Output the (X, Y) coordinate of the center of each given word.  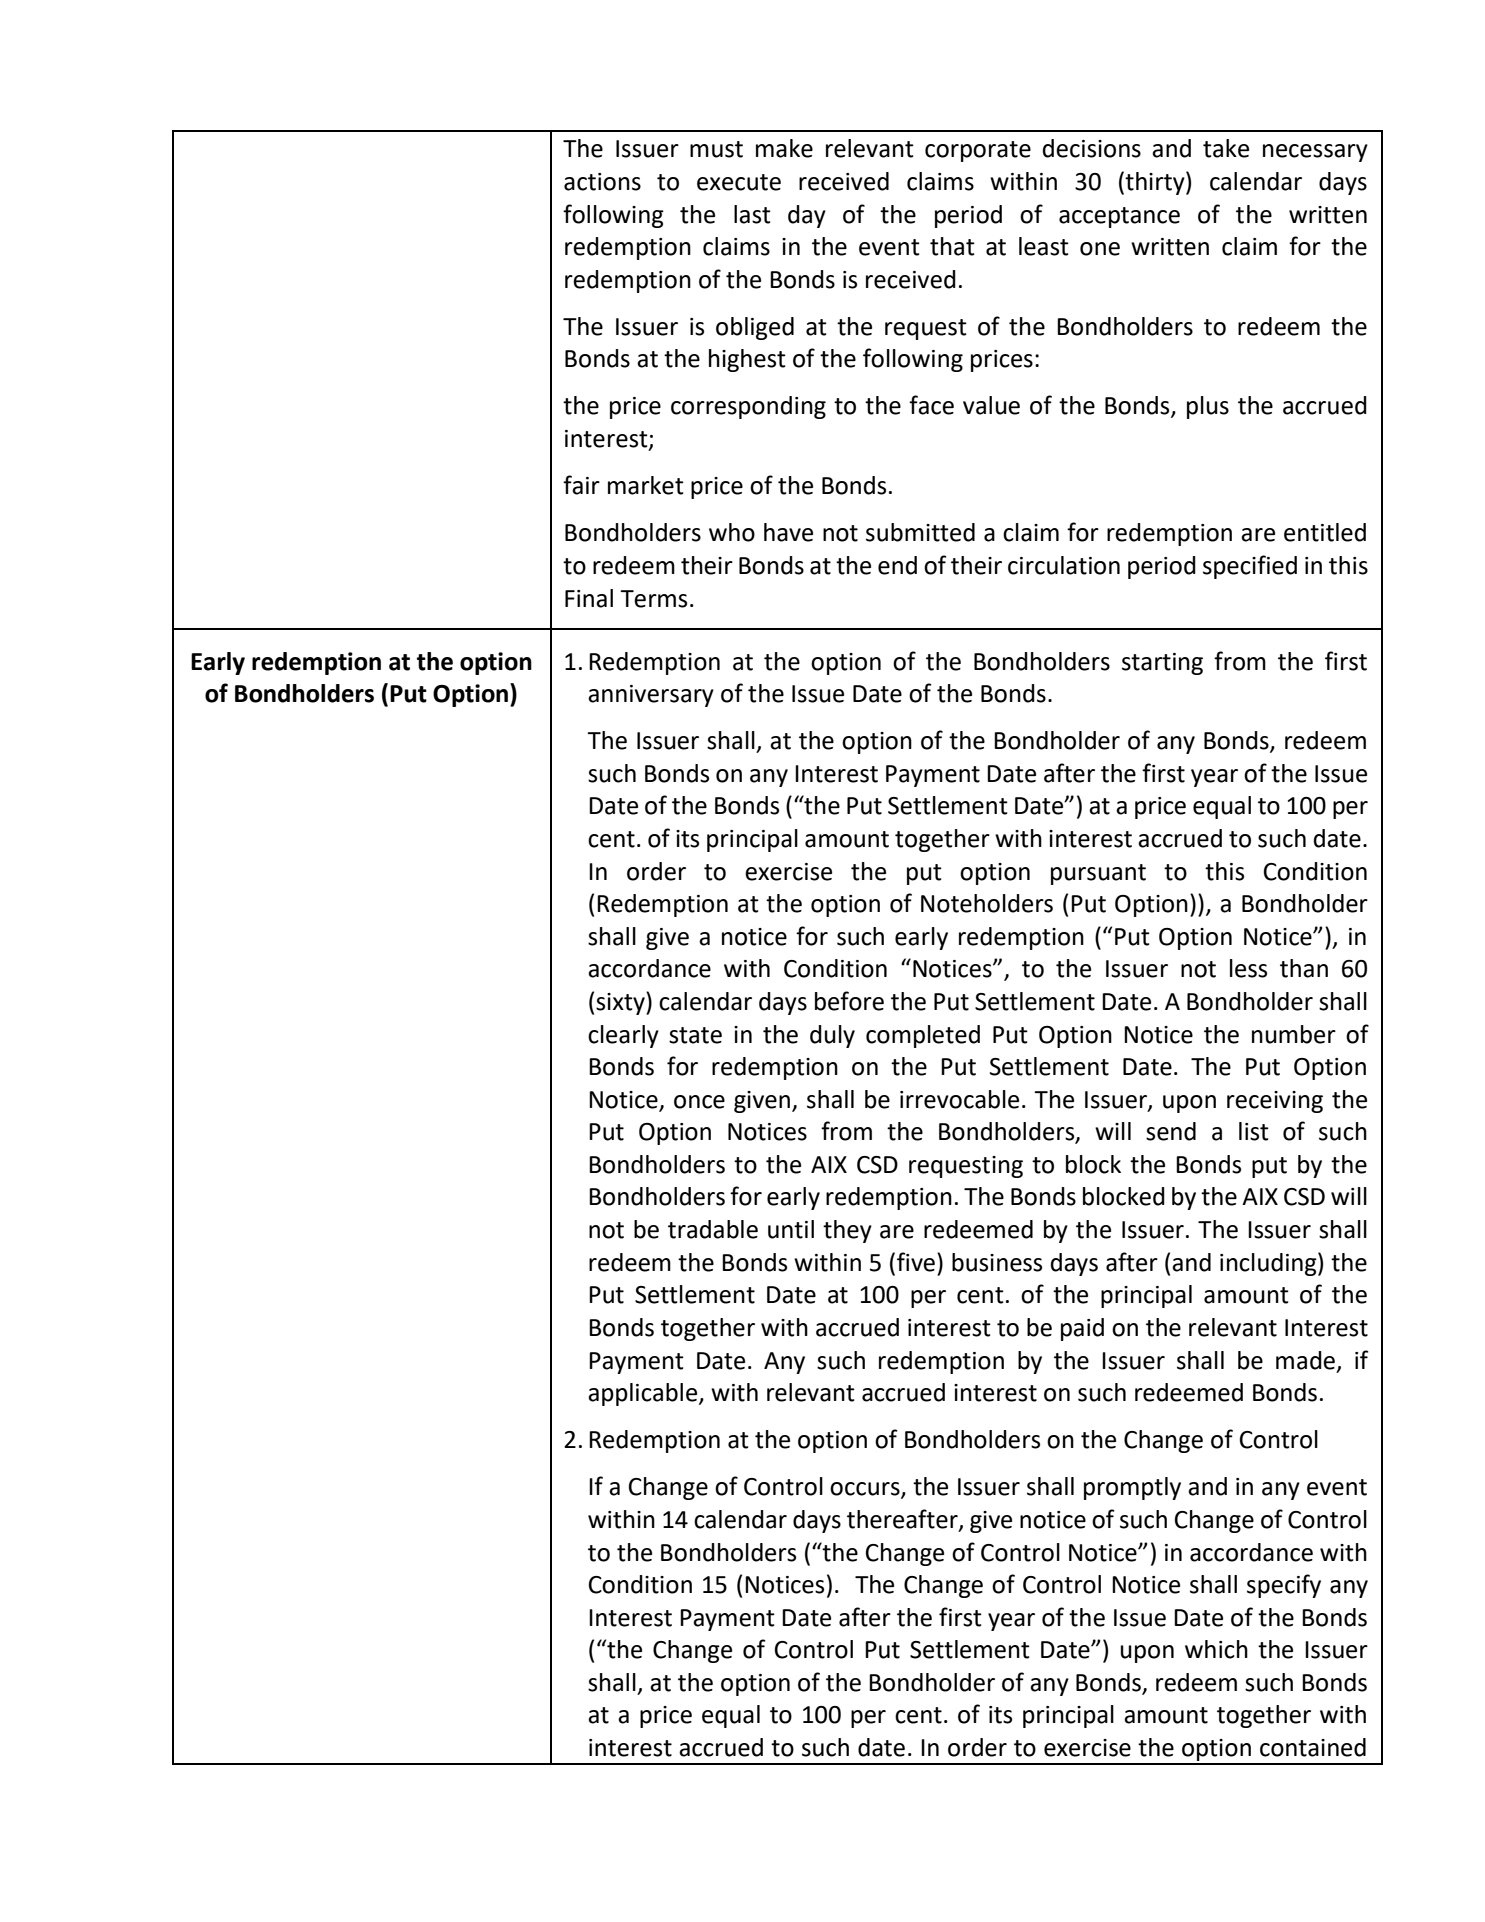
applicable (644, 1394)
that (952, 246)
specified (1250, 567)
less (1248, 968)
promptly (1132, 1488)
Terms (653, 599)
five (916, 1262)
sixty (621, 1003)
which (1216, 1649)
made (1305, 1360)
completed (923, 1036)
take (1226, 148)
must (716, 149)
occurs (866, 1490)
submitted (920, 532)
